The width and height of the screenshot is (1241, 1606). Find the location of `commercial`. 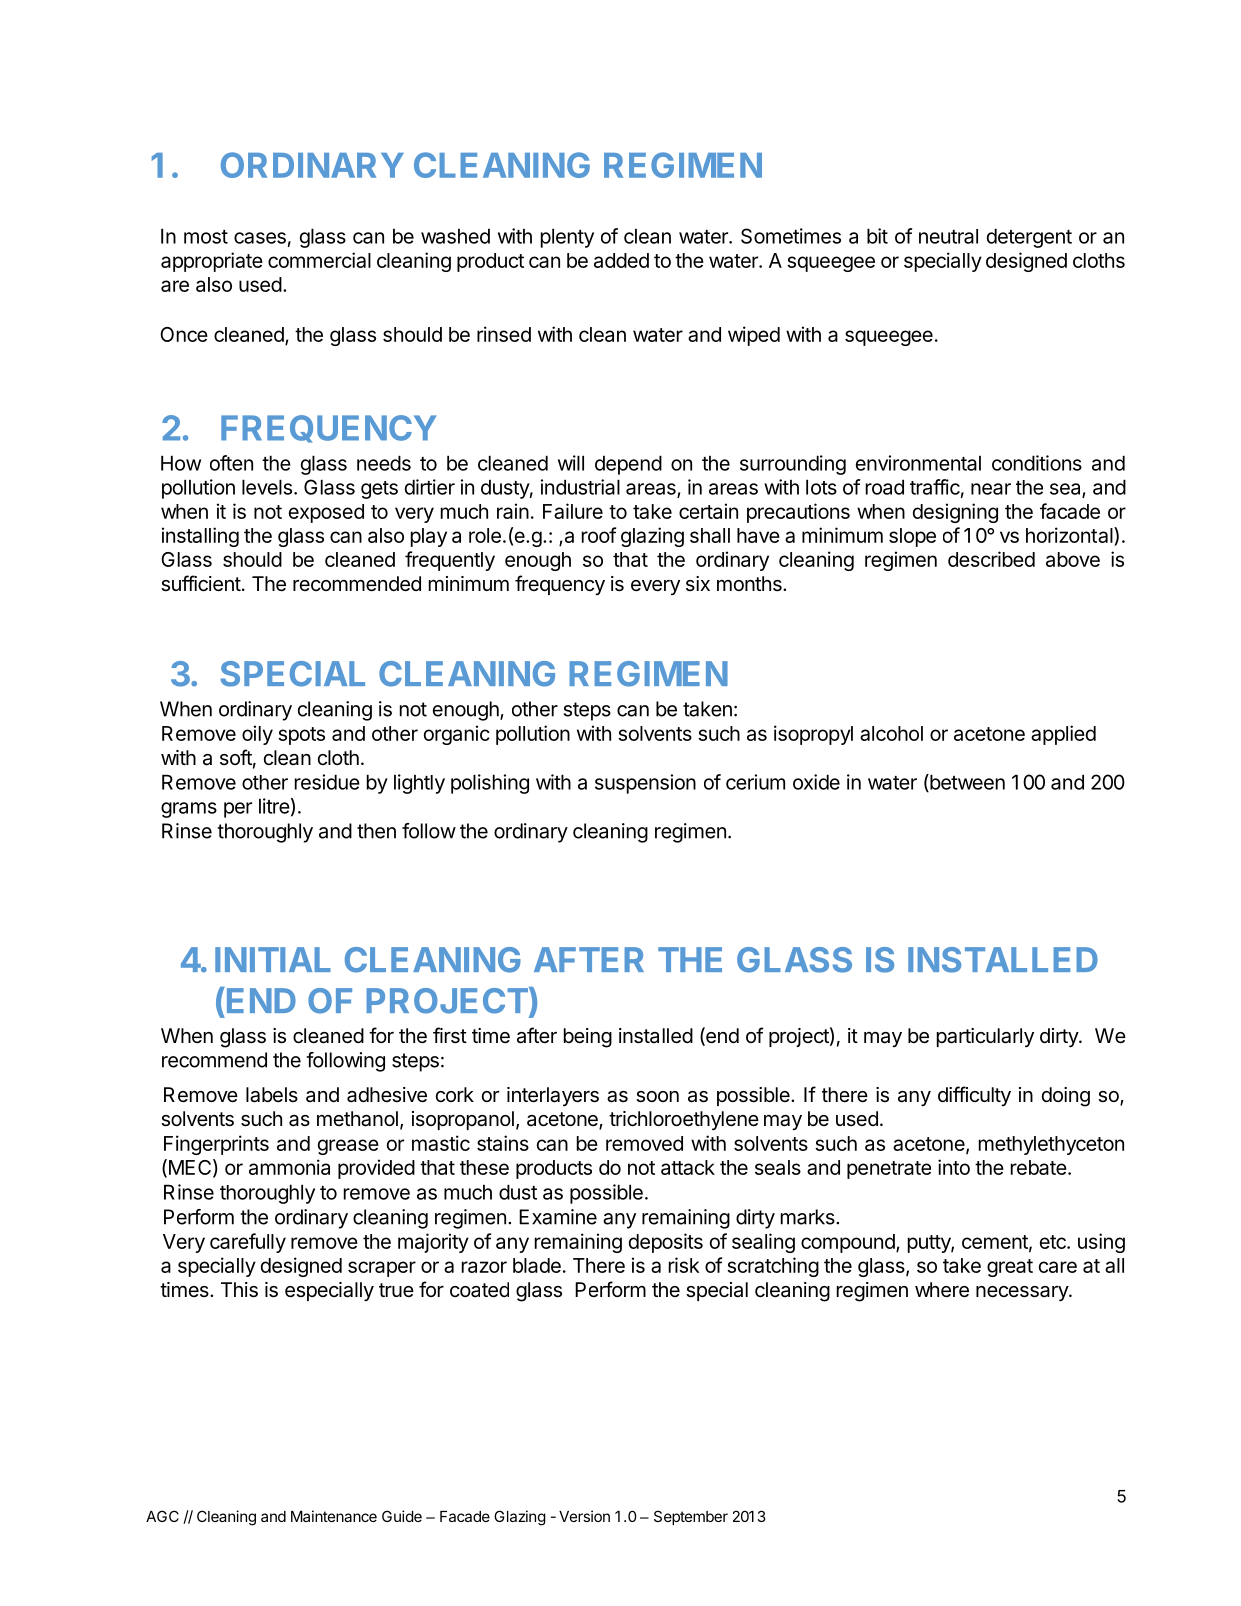

commercial is located at coordinates (319, 260).
